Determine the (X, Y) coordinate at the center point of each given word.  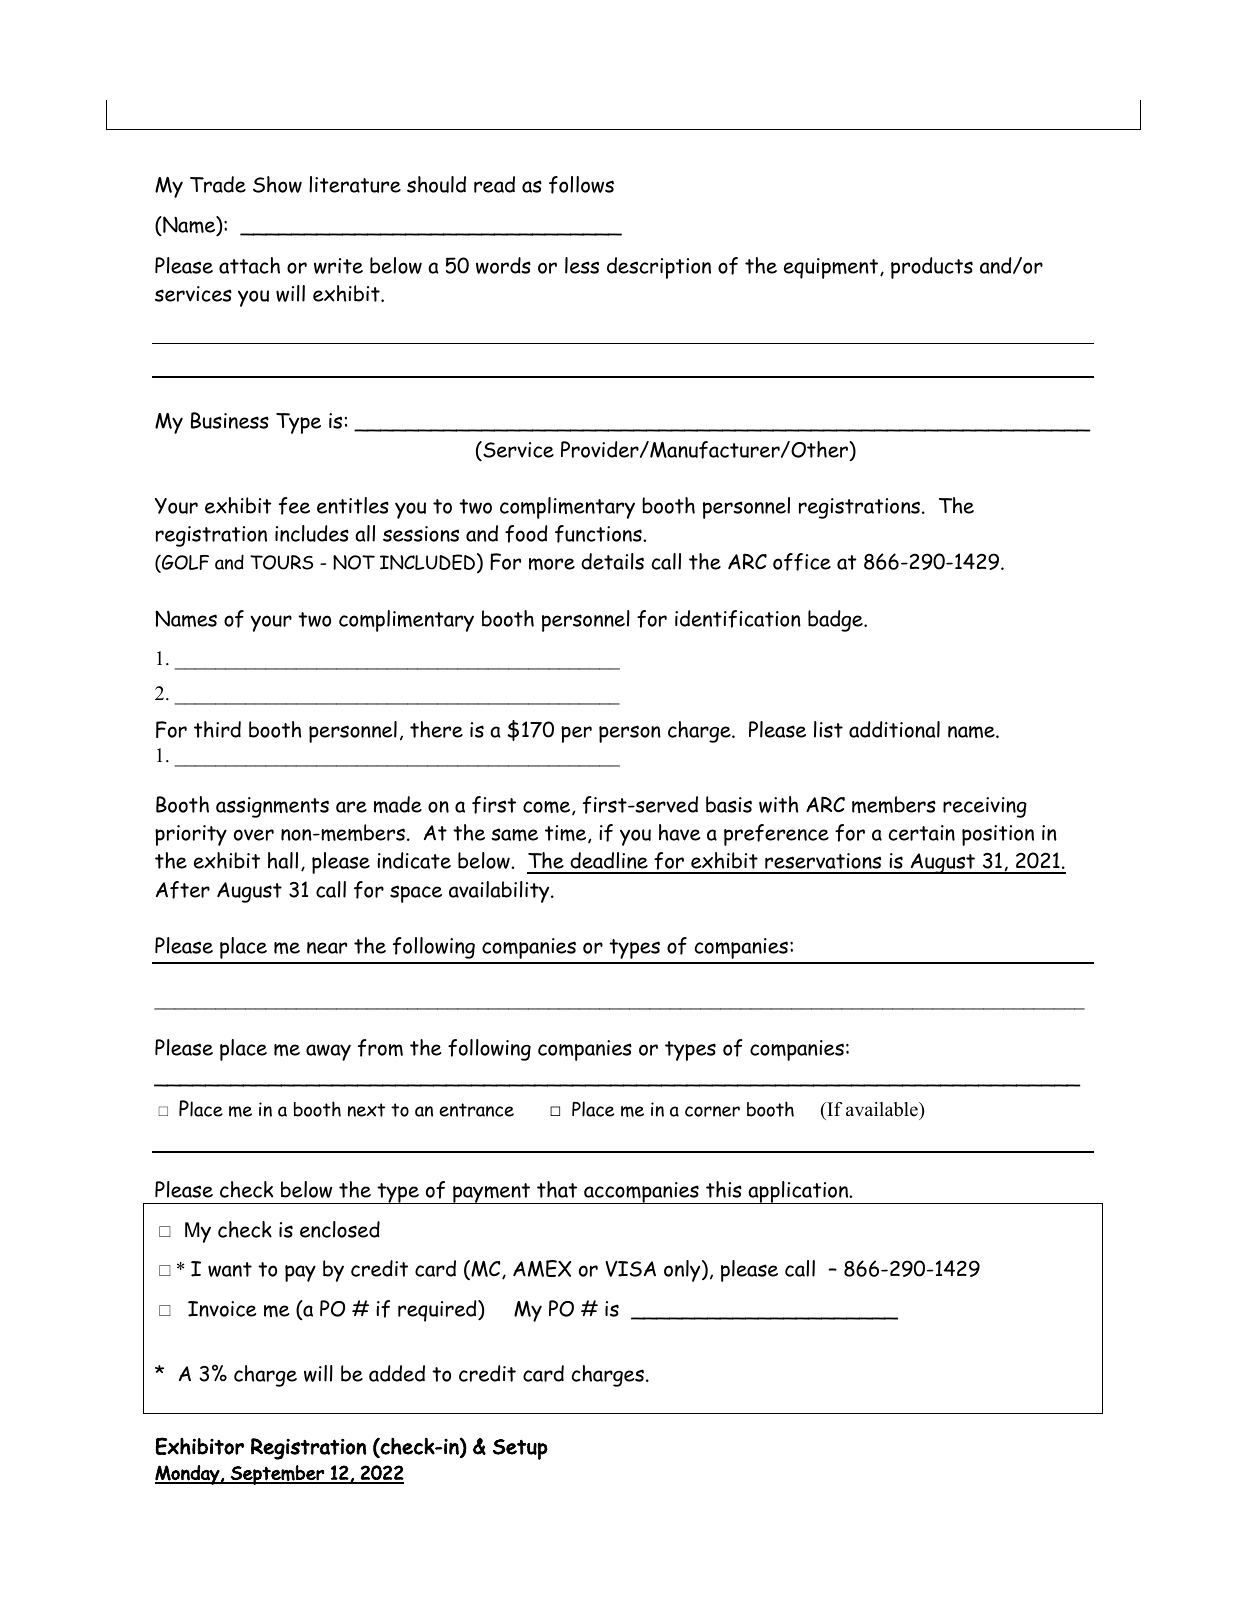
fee (294, 506)
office (802, 562)
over (254, 835)
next (366, 1110)
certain (922, 833)
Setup (520, 1449)
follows (581, 185)
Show (277, 184)
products (932, 268)
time (567, 834)
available (883, 1109)
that (557, 1189)
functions (599, 534)
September (277, 1475)
